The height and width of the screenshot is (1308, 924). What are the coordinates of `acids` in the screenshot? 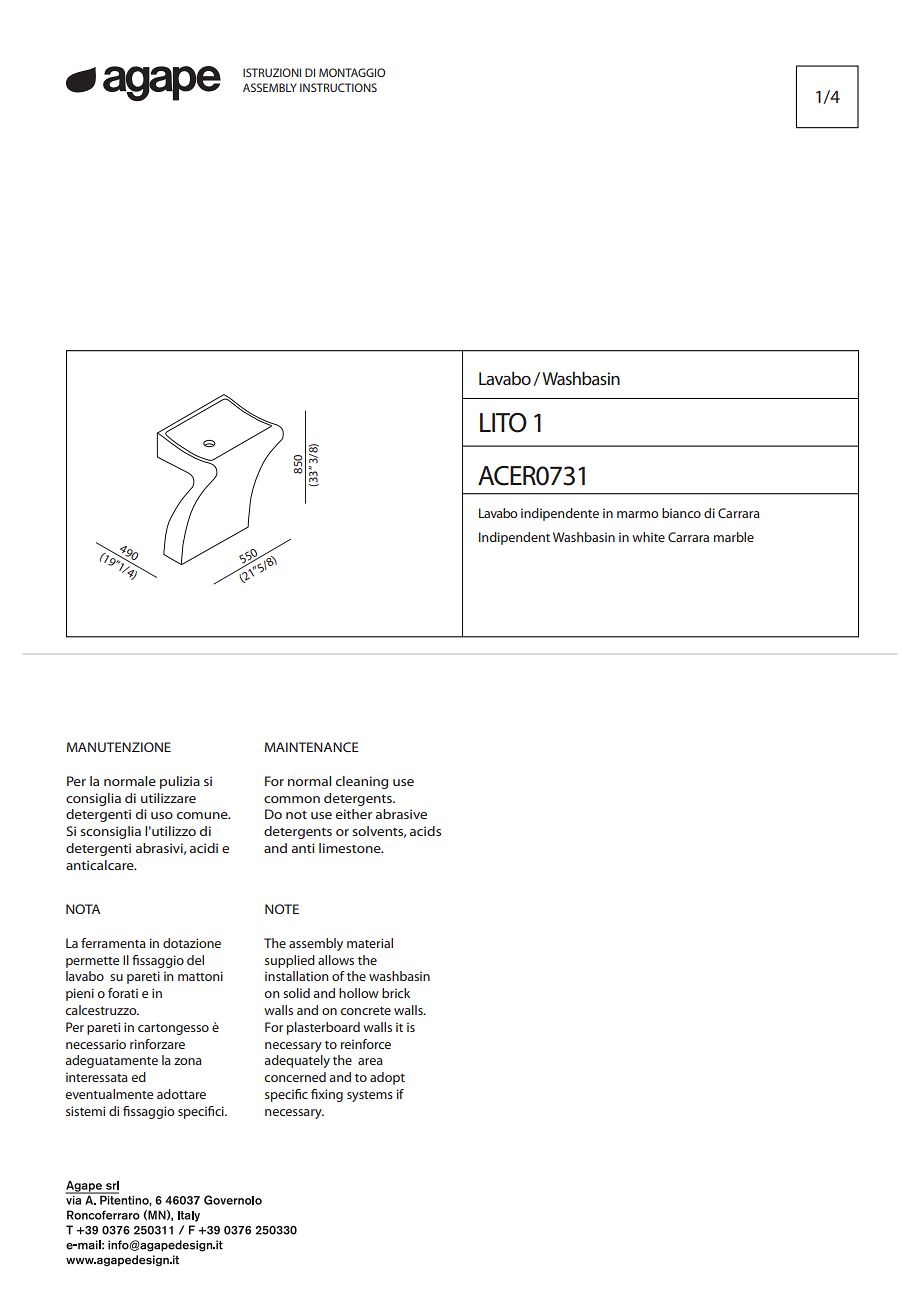 It's located at (425, 831).
